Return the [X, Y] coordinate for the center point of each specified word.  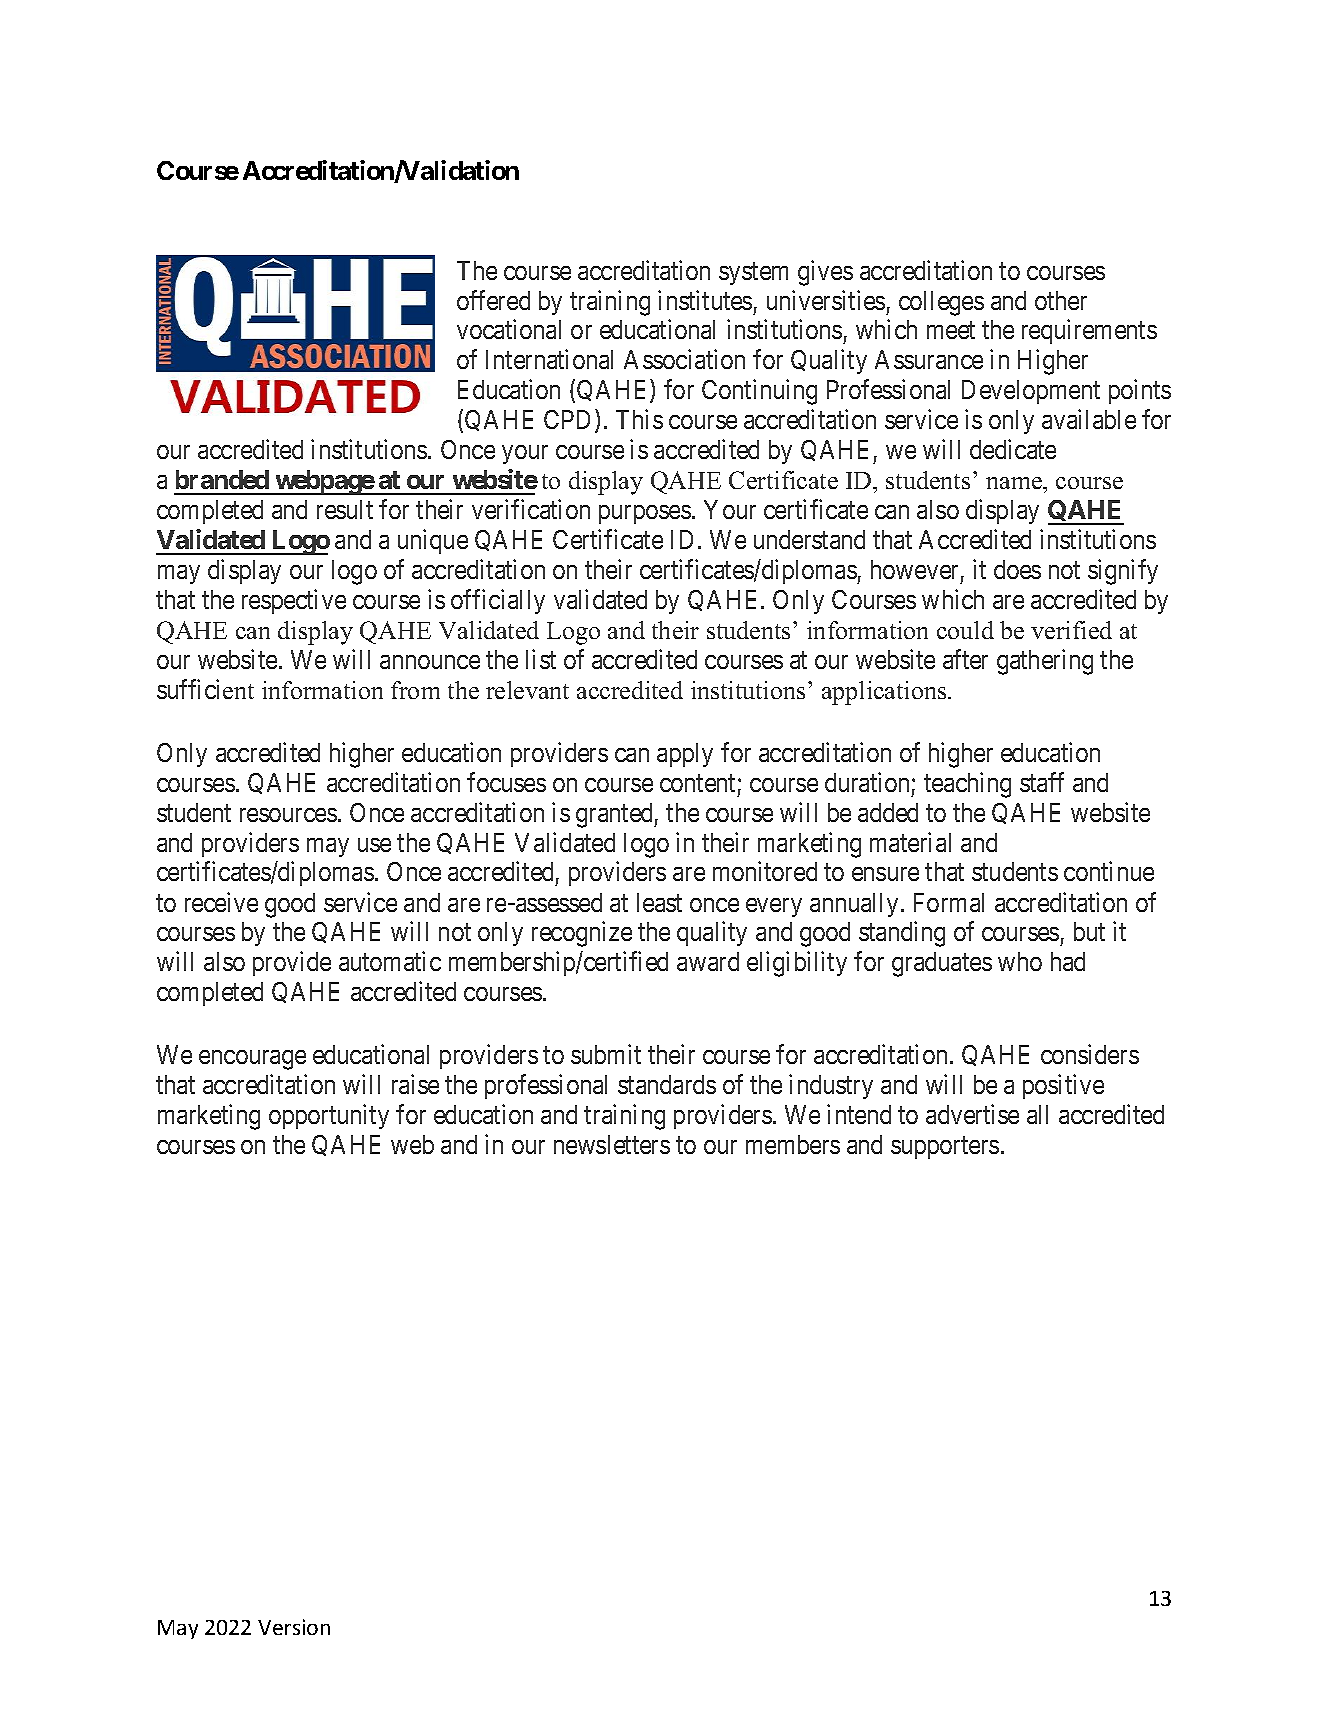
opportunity [329, 1116]
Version [294, 1627]
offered [493, 300]
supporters [945, 1148]
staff [1042, 782]
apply [685, 755]
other [1061, 300]
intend [859, 1114]
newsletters [612, 1144]
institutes [705, 300]
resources [288, 815]
